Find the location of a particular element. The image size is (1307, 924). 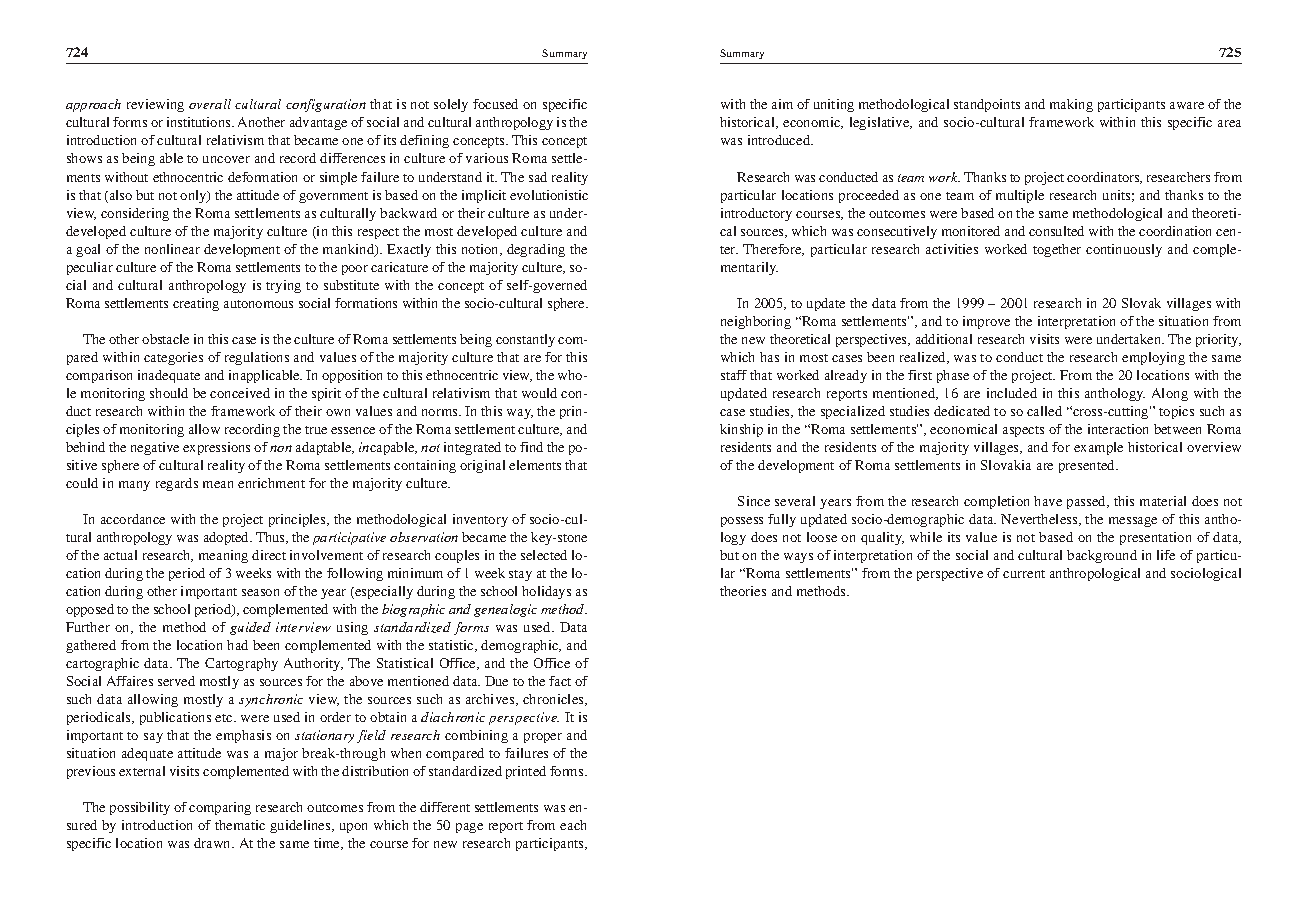

aim is located at coordinates (782, 104).
